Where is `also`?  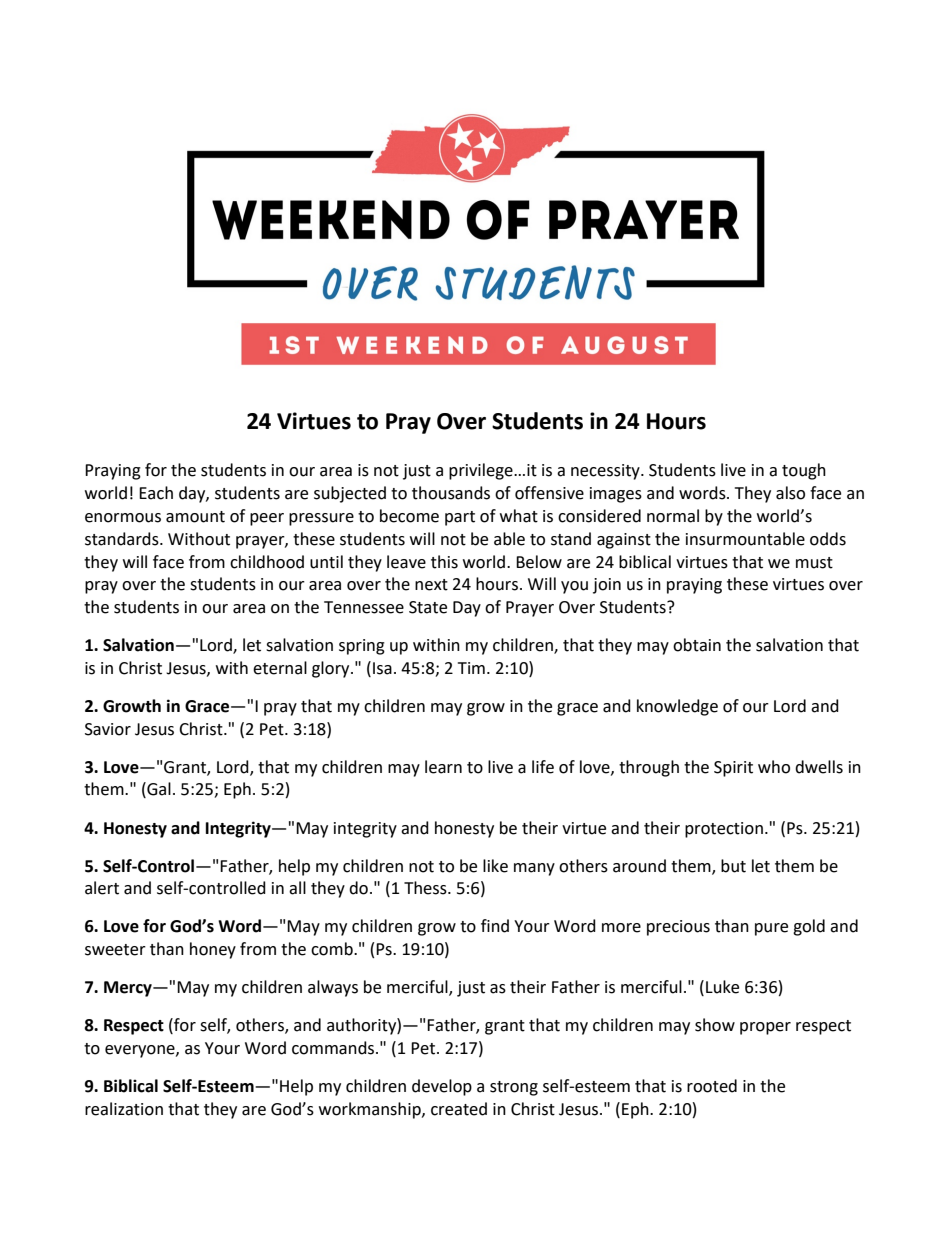 also is located at coordinates (790, 493).
